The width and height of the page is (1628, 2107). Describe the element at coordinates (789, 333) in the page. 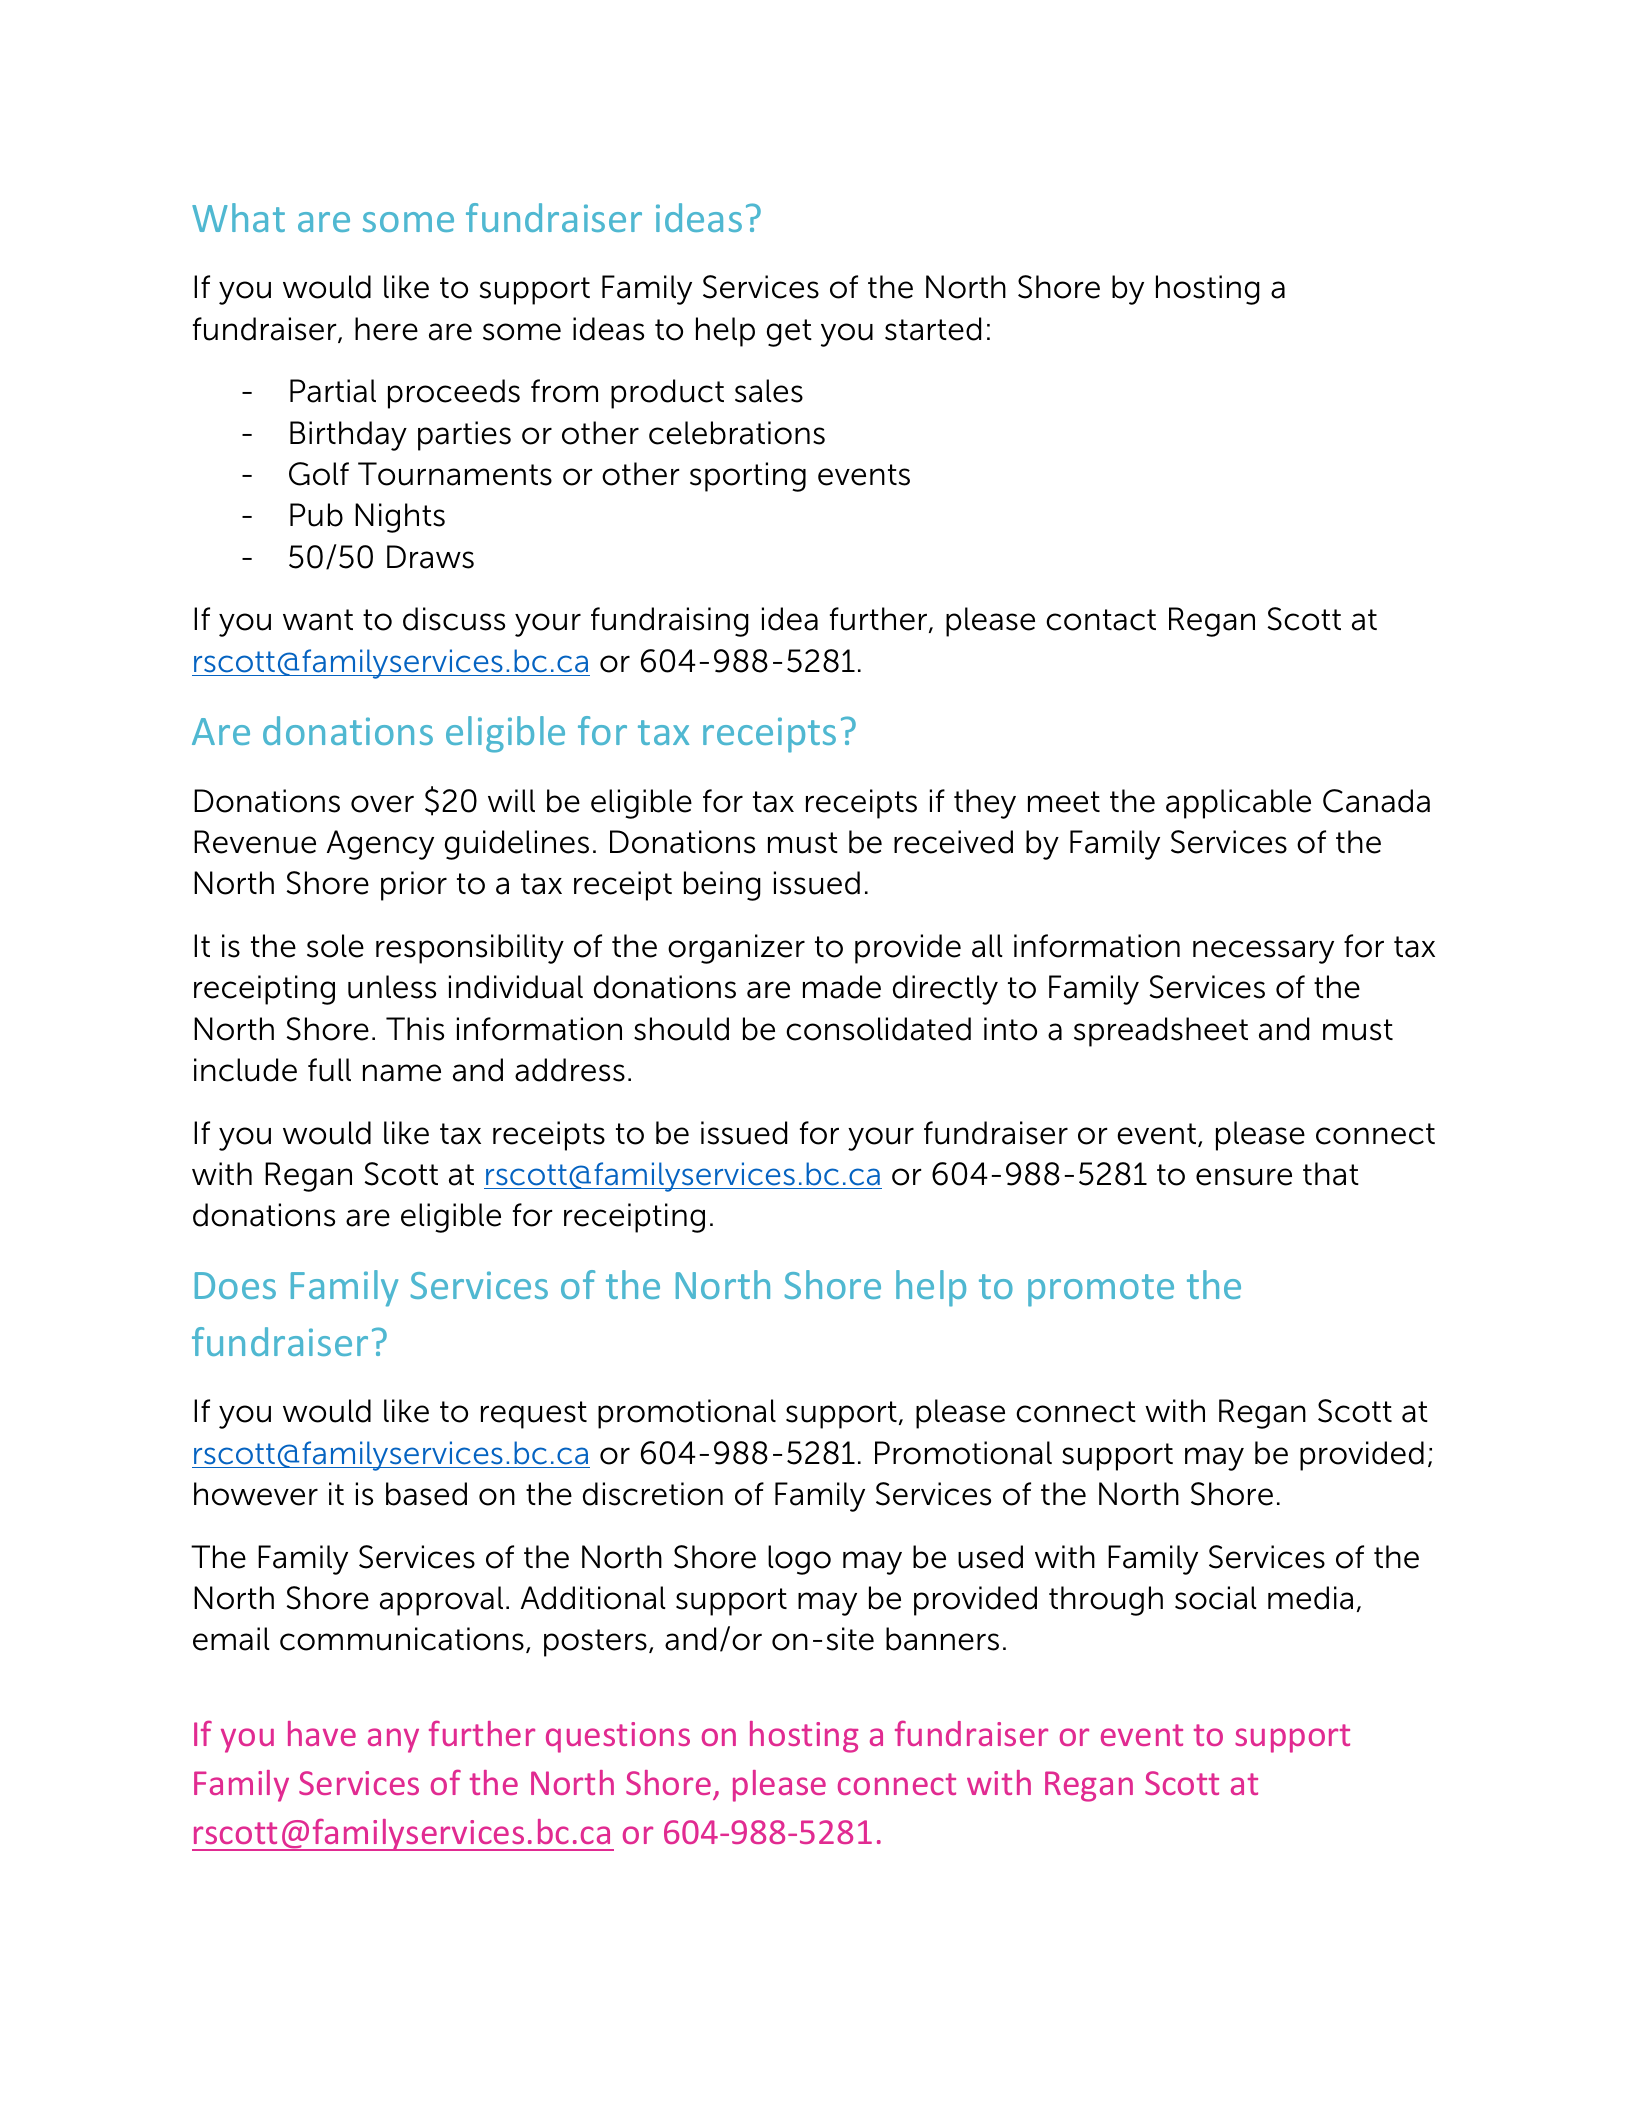

I see `get` at that location.
